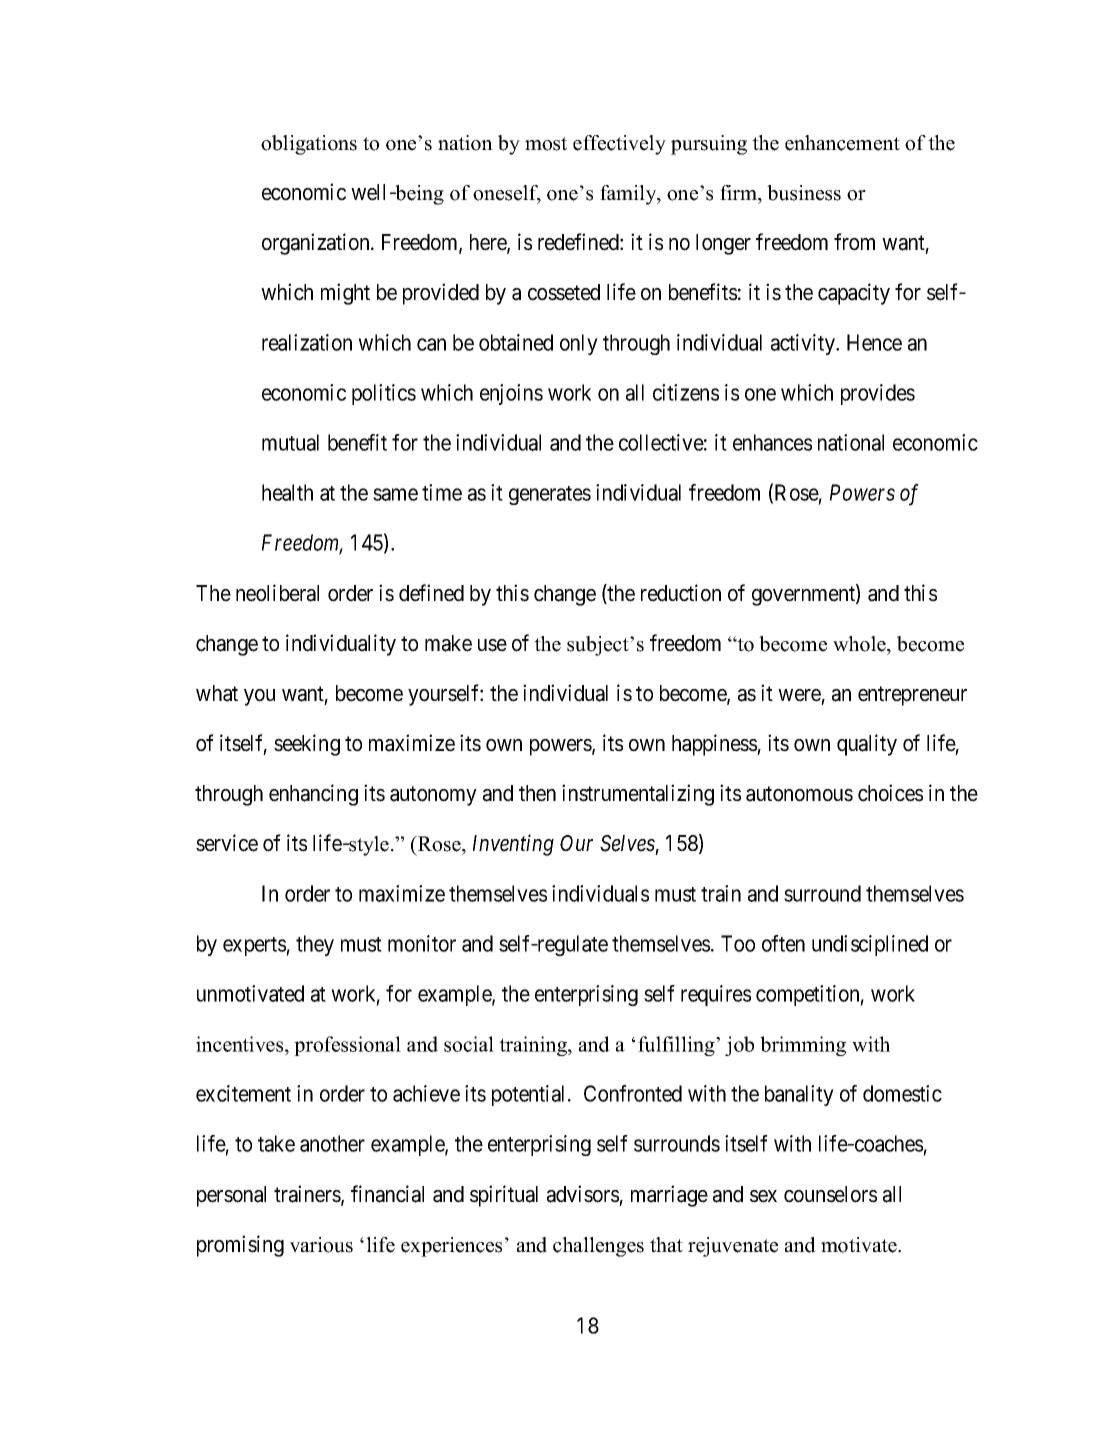 Image resolution: width=1110 pixels, height=1437 pixels. What do you see at coordinates (307, 745) in the screenshot?
I see `seeking` at bounding box center [307, 745].
